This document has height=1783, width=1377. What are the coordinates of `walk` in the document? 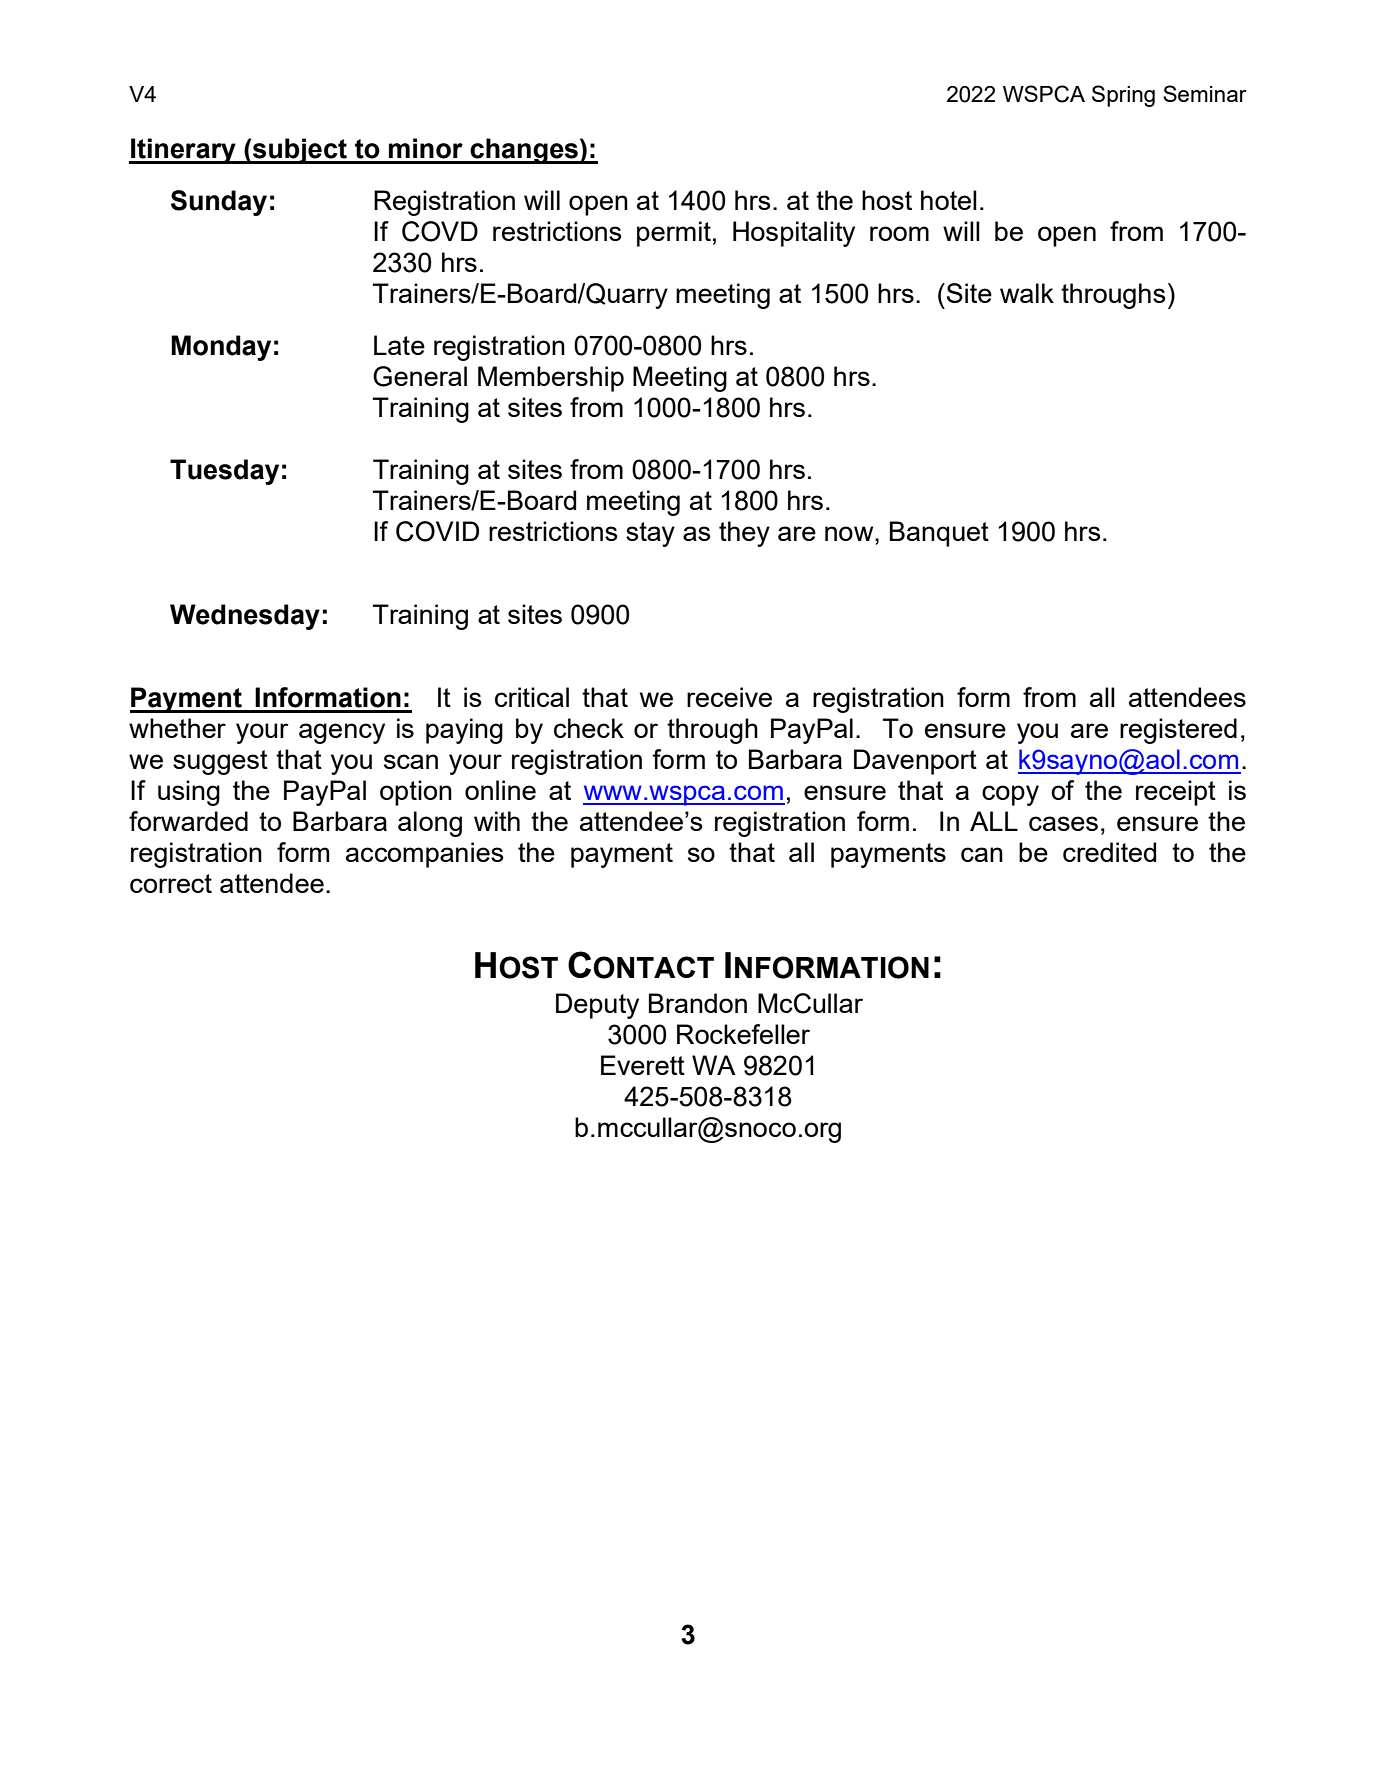 It's located at (1027, 293).
